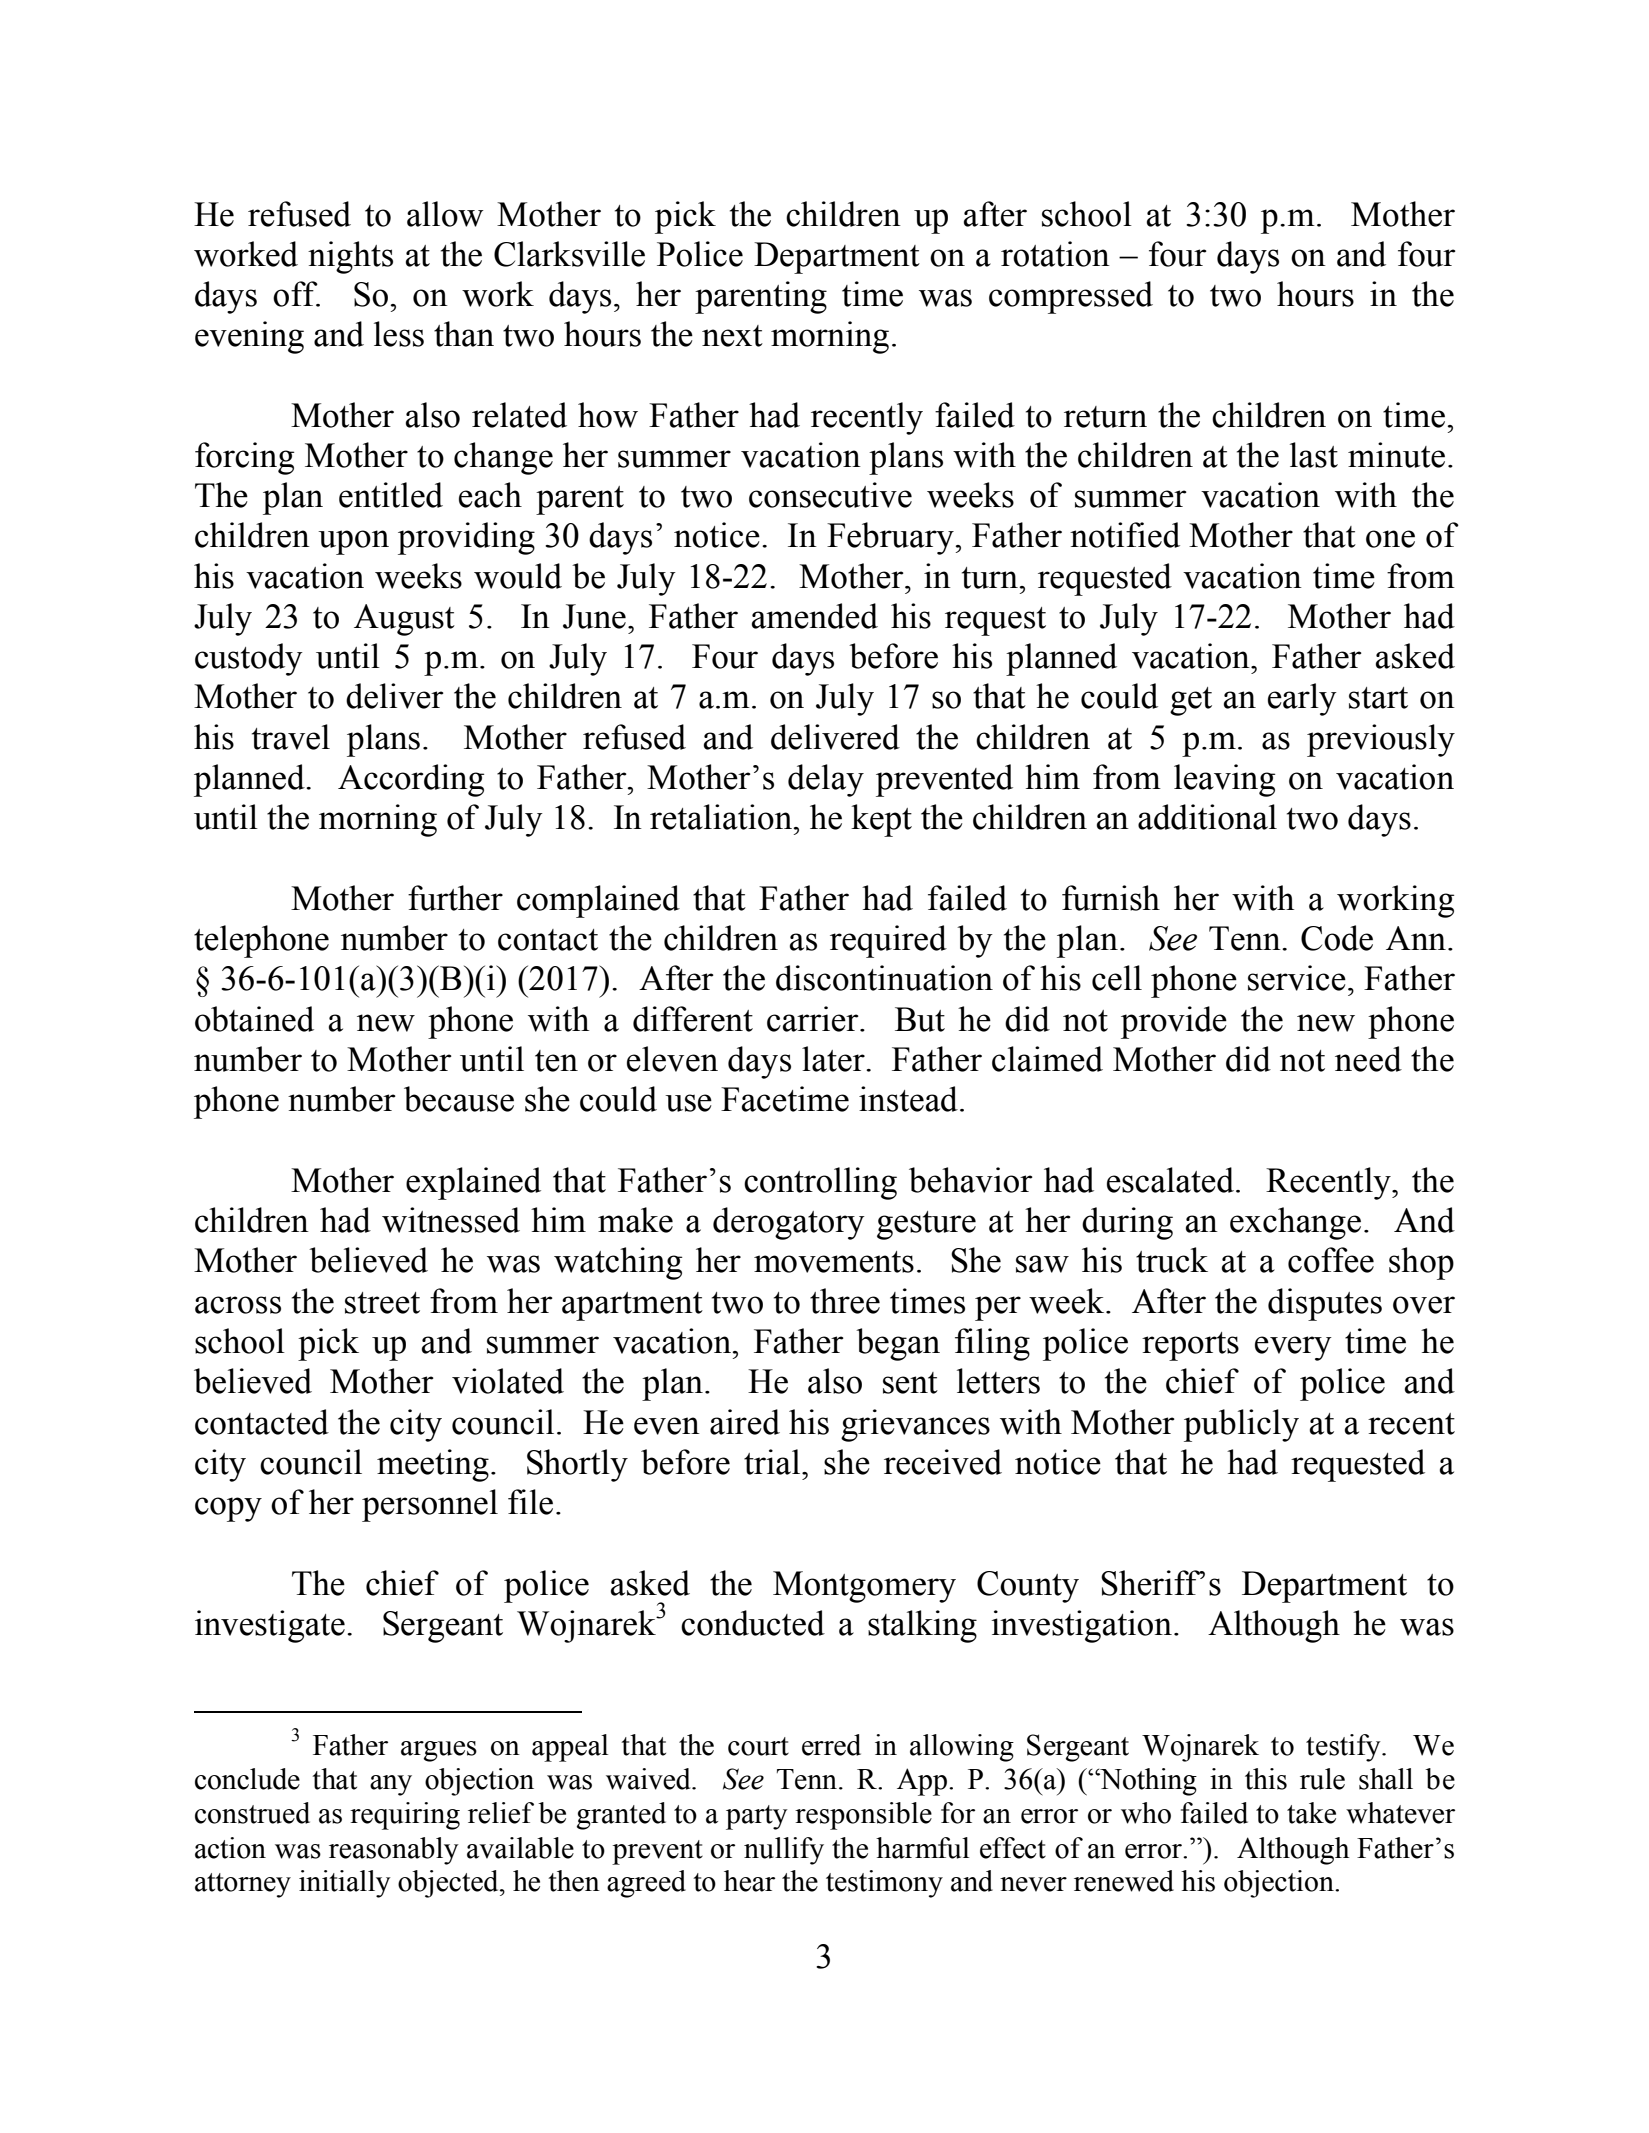 The image size is (1649, 2133). What do you see at coordinates (1368, 1059) in the screenshot?
I see `need` at bounding box center [1368, 1059].
